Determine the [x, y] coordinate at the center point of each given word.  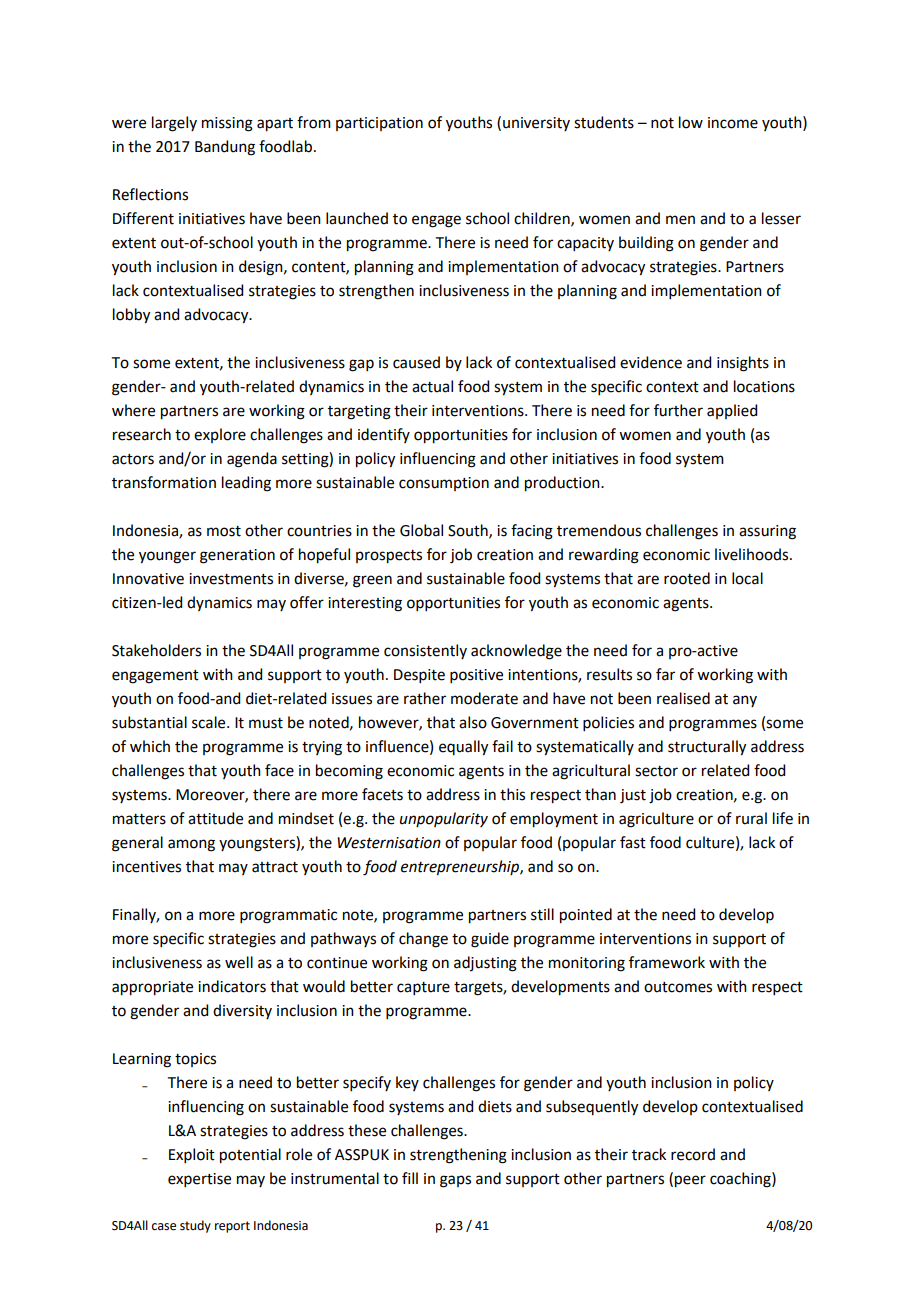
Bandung [225, 148]
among [191, 845]
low [691, 122]
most [224, 531]
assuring [767, 532]
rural [751, 818]
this [512, 794]
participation [379, 124]
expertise [199, 1180]
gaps [455, 1181]
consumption [444, 484]
